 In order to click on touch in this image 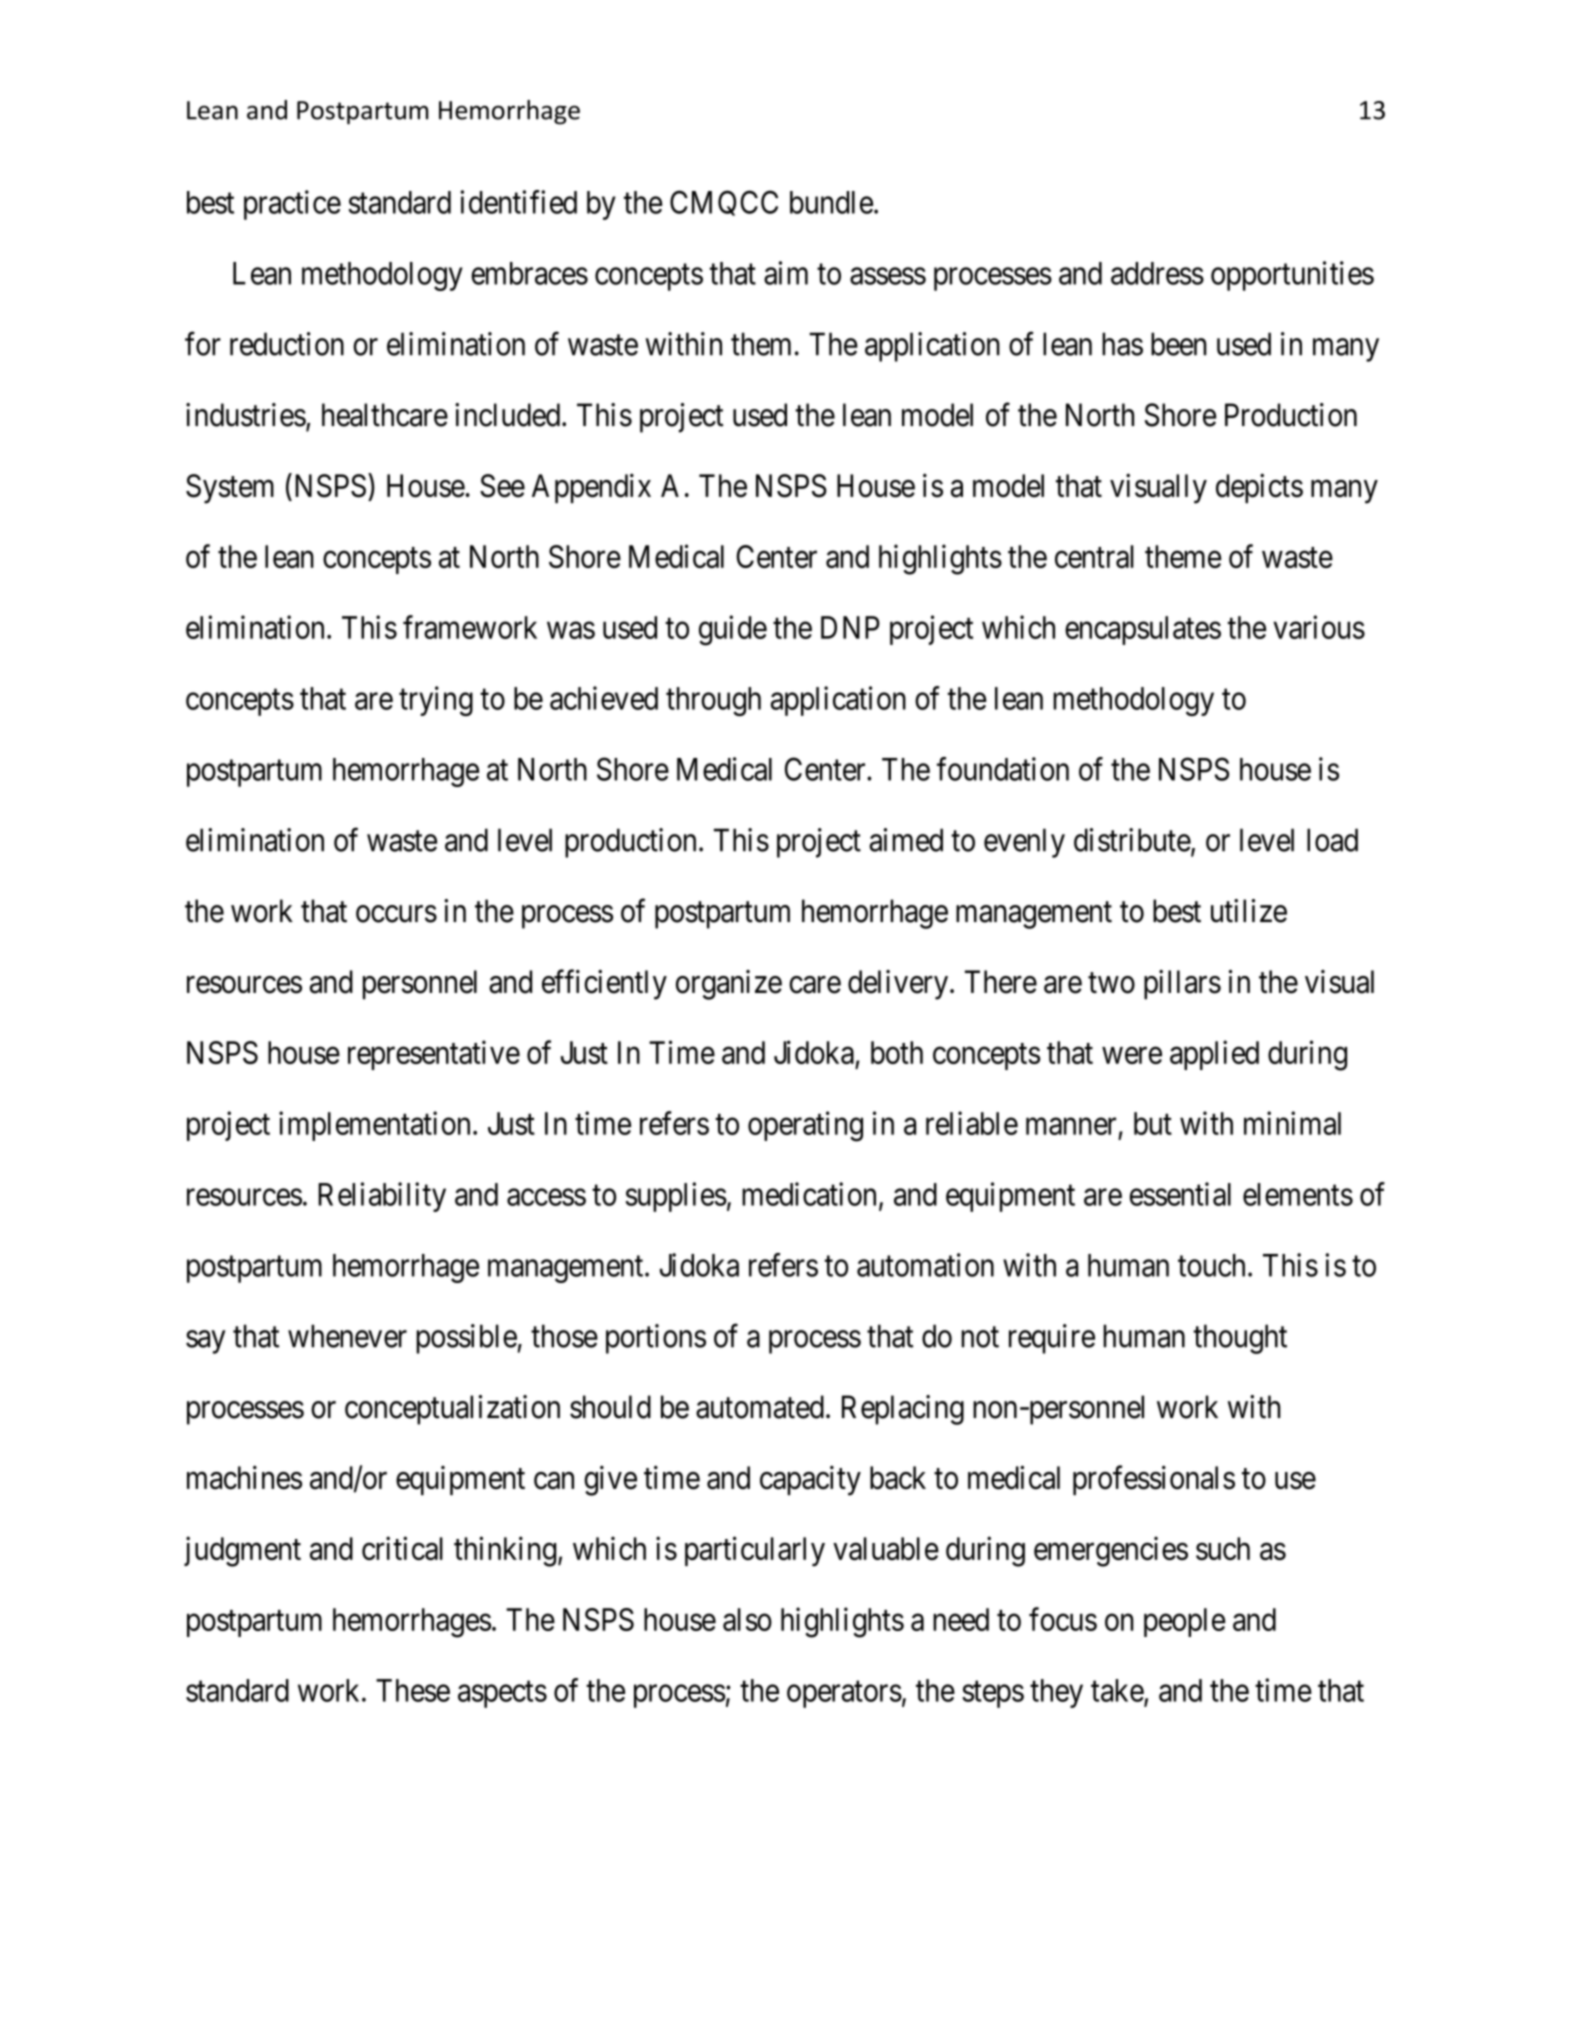, I will do `click(1211, 1265)`.
